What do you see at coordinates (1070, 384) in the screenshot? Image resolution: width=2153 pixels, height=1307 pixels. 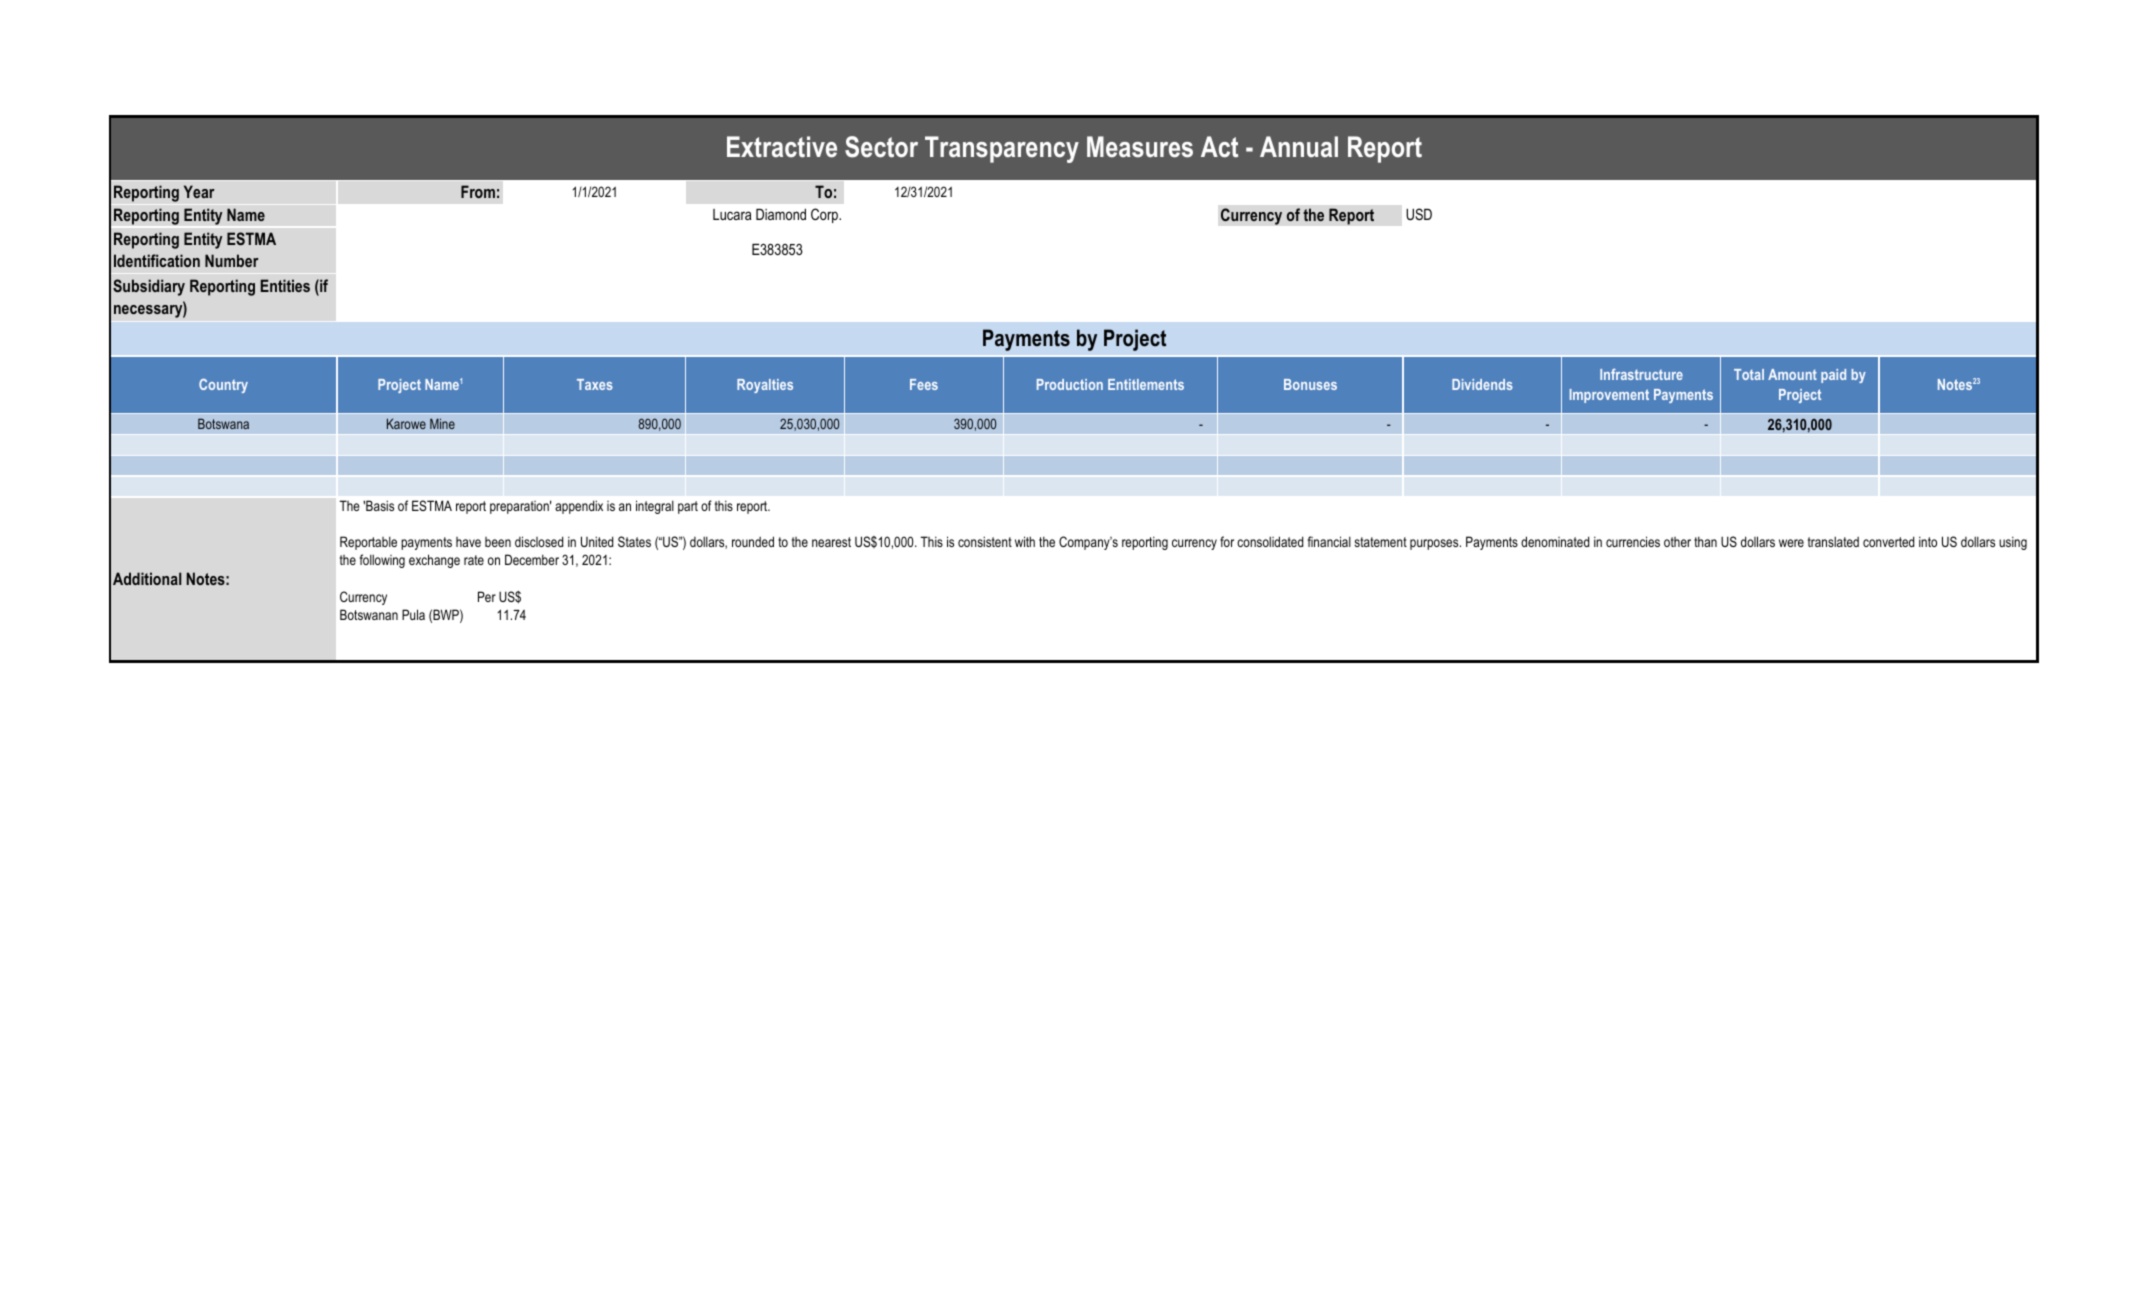 I see `Production` at bounding box center [1070, 384].
